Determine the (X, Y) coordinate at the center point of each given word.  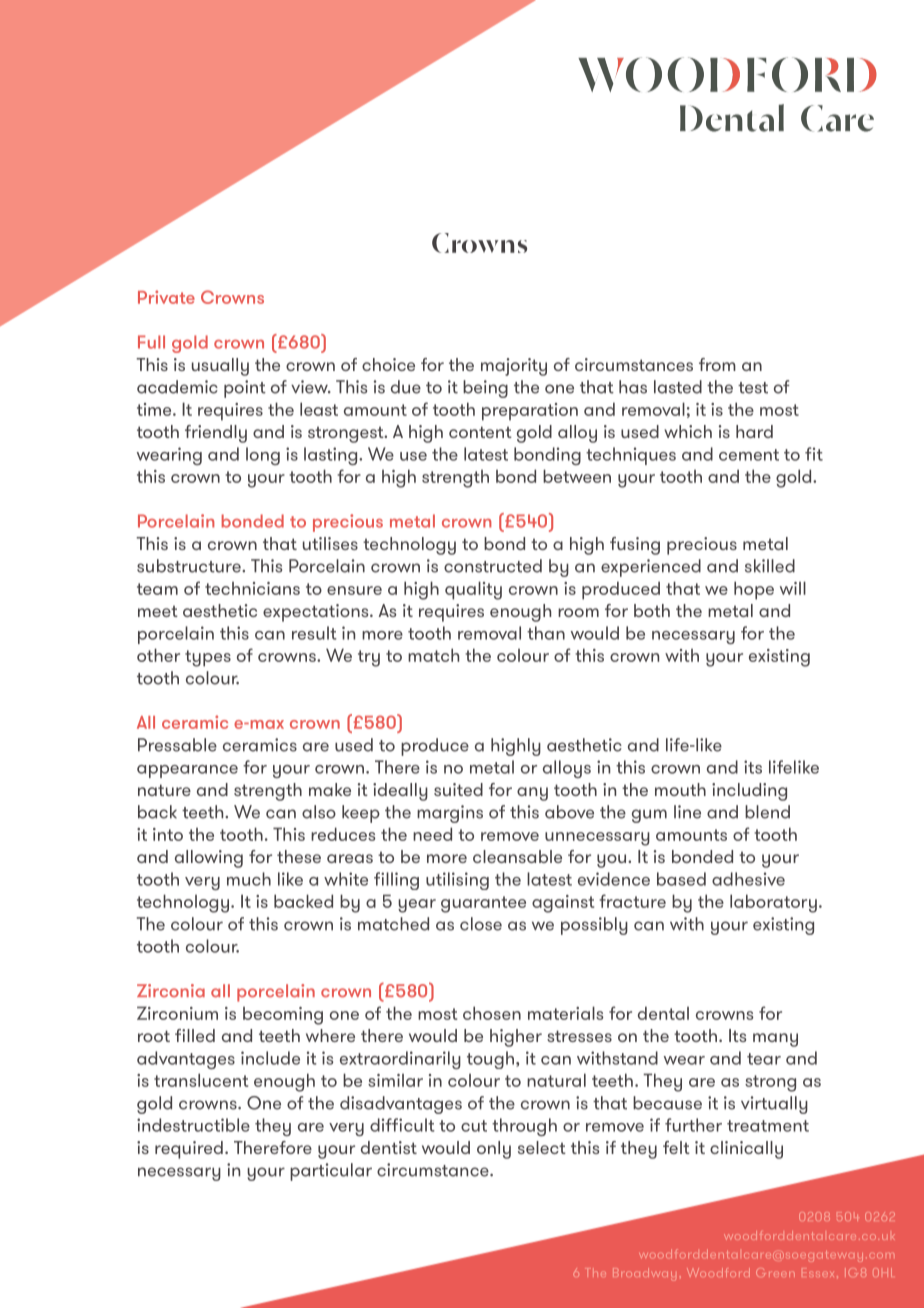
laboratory (773, 903)
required (189, 1150)
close (481, 924)
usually (220, 367)
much (249, 879)
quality (473, 590)
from (717, 364)
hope (754, 590)
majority (514, 367)
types (208, 658)
